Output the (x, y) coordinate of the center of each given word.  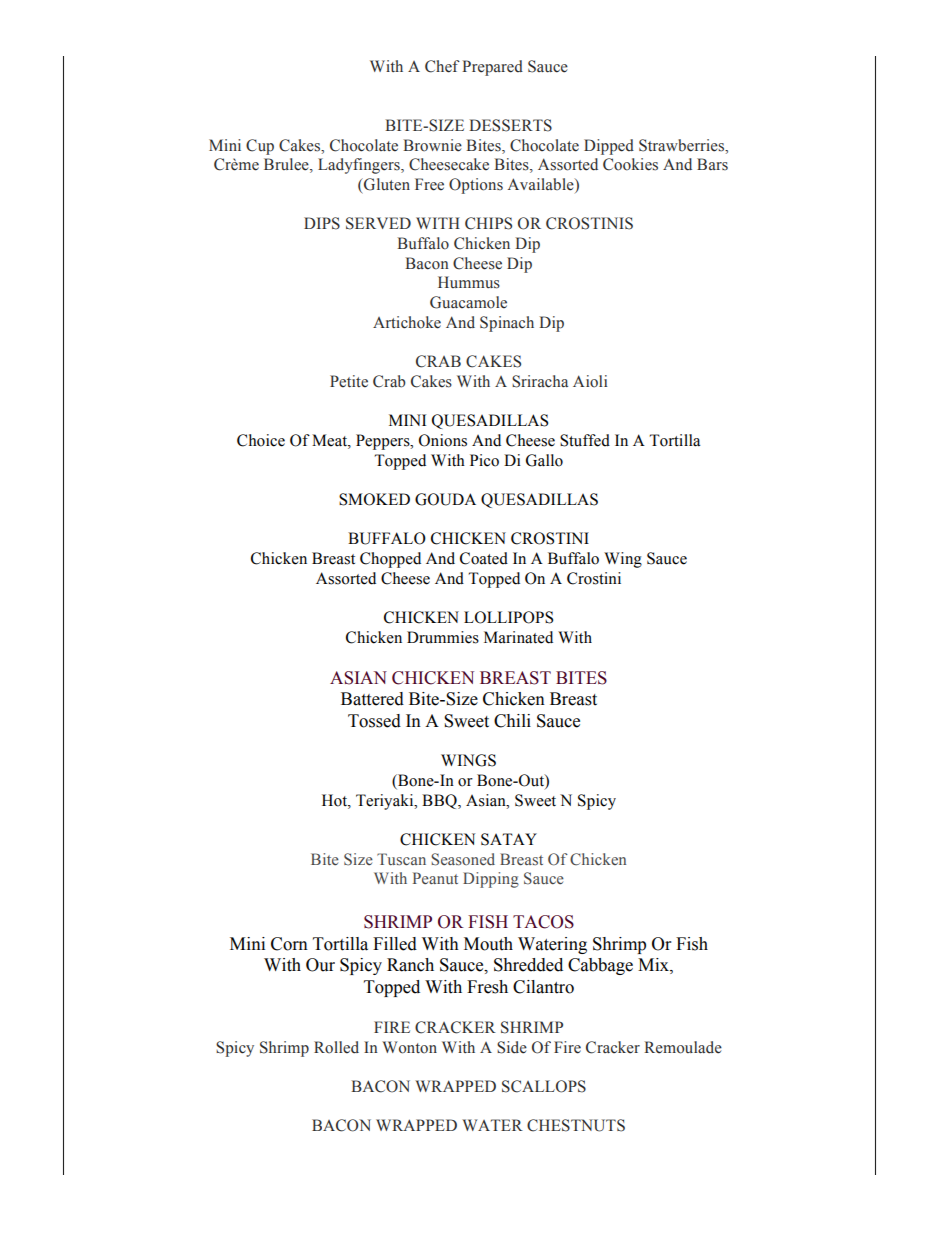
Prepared (492, 68)
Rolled (336, 1047)
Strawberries (683, 145)
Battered (372, 699)
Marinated (518, 637)
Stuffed (585, 440)
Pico (484, 460)
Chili (512, 721)
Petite (349, 381)
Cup (260, 147)
